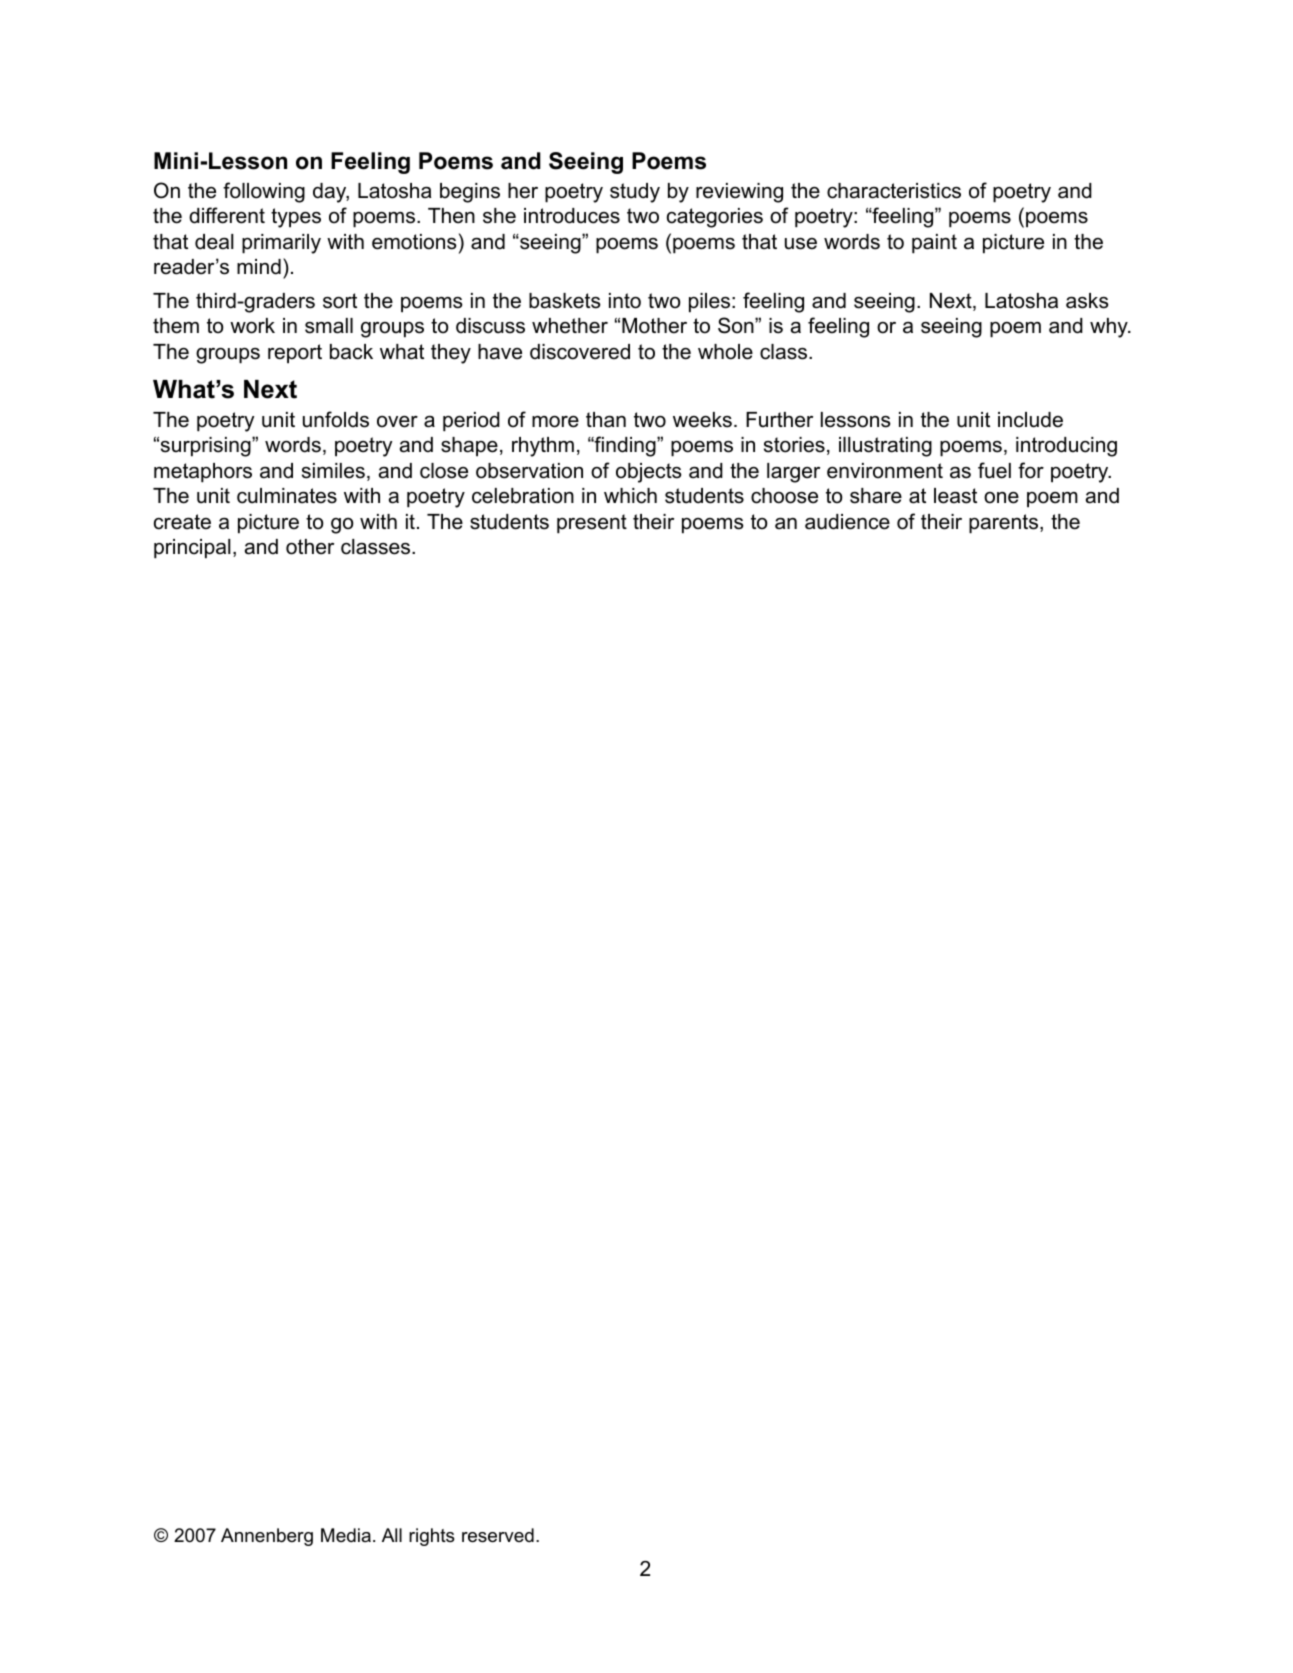  What do you see at coordinates (281, 244) in the image?
I see `primarily` at bounding box center [281, 244].
